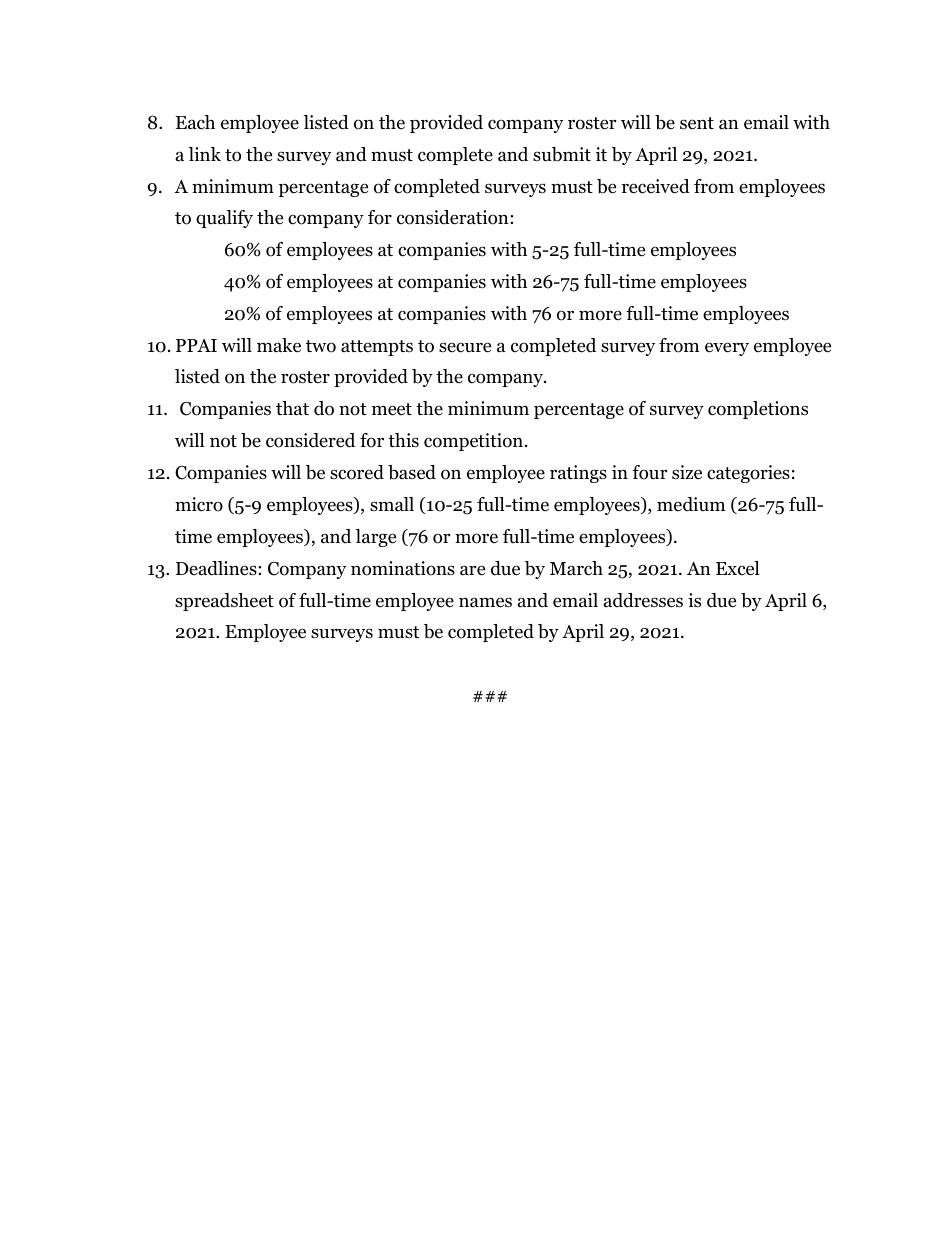  What do you see at coordinates (310, 440) in the document?
I see `considered` at bounding box center [310, 440].
